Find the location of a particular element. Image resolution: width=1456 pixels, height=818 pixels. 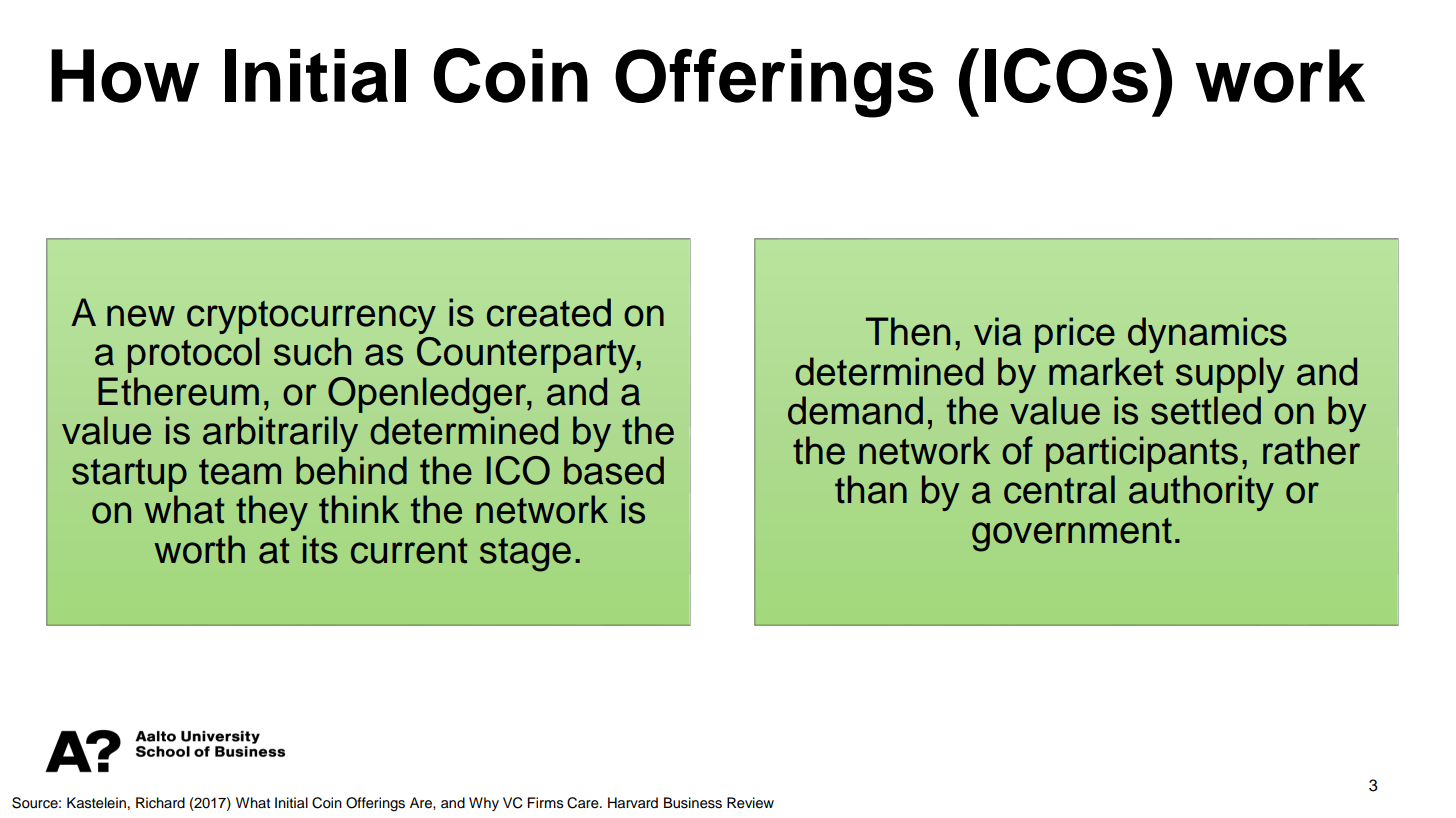

its is located at coordinates (320, 549).
